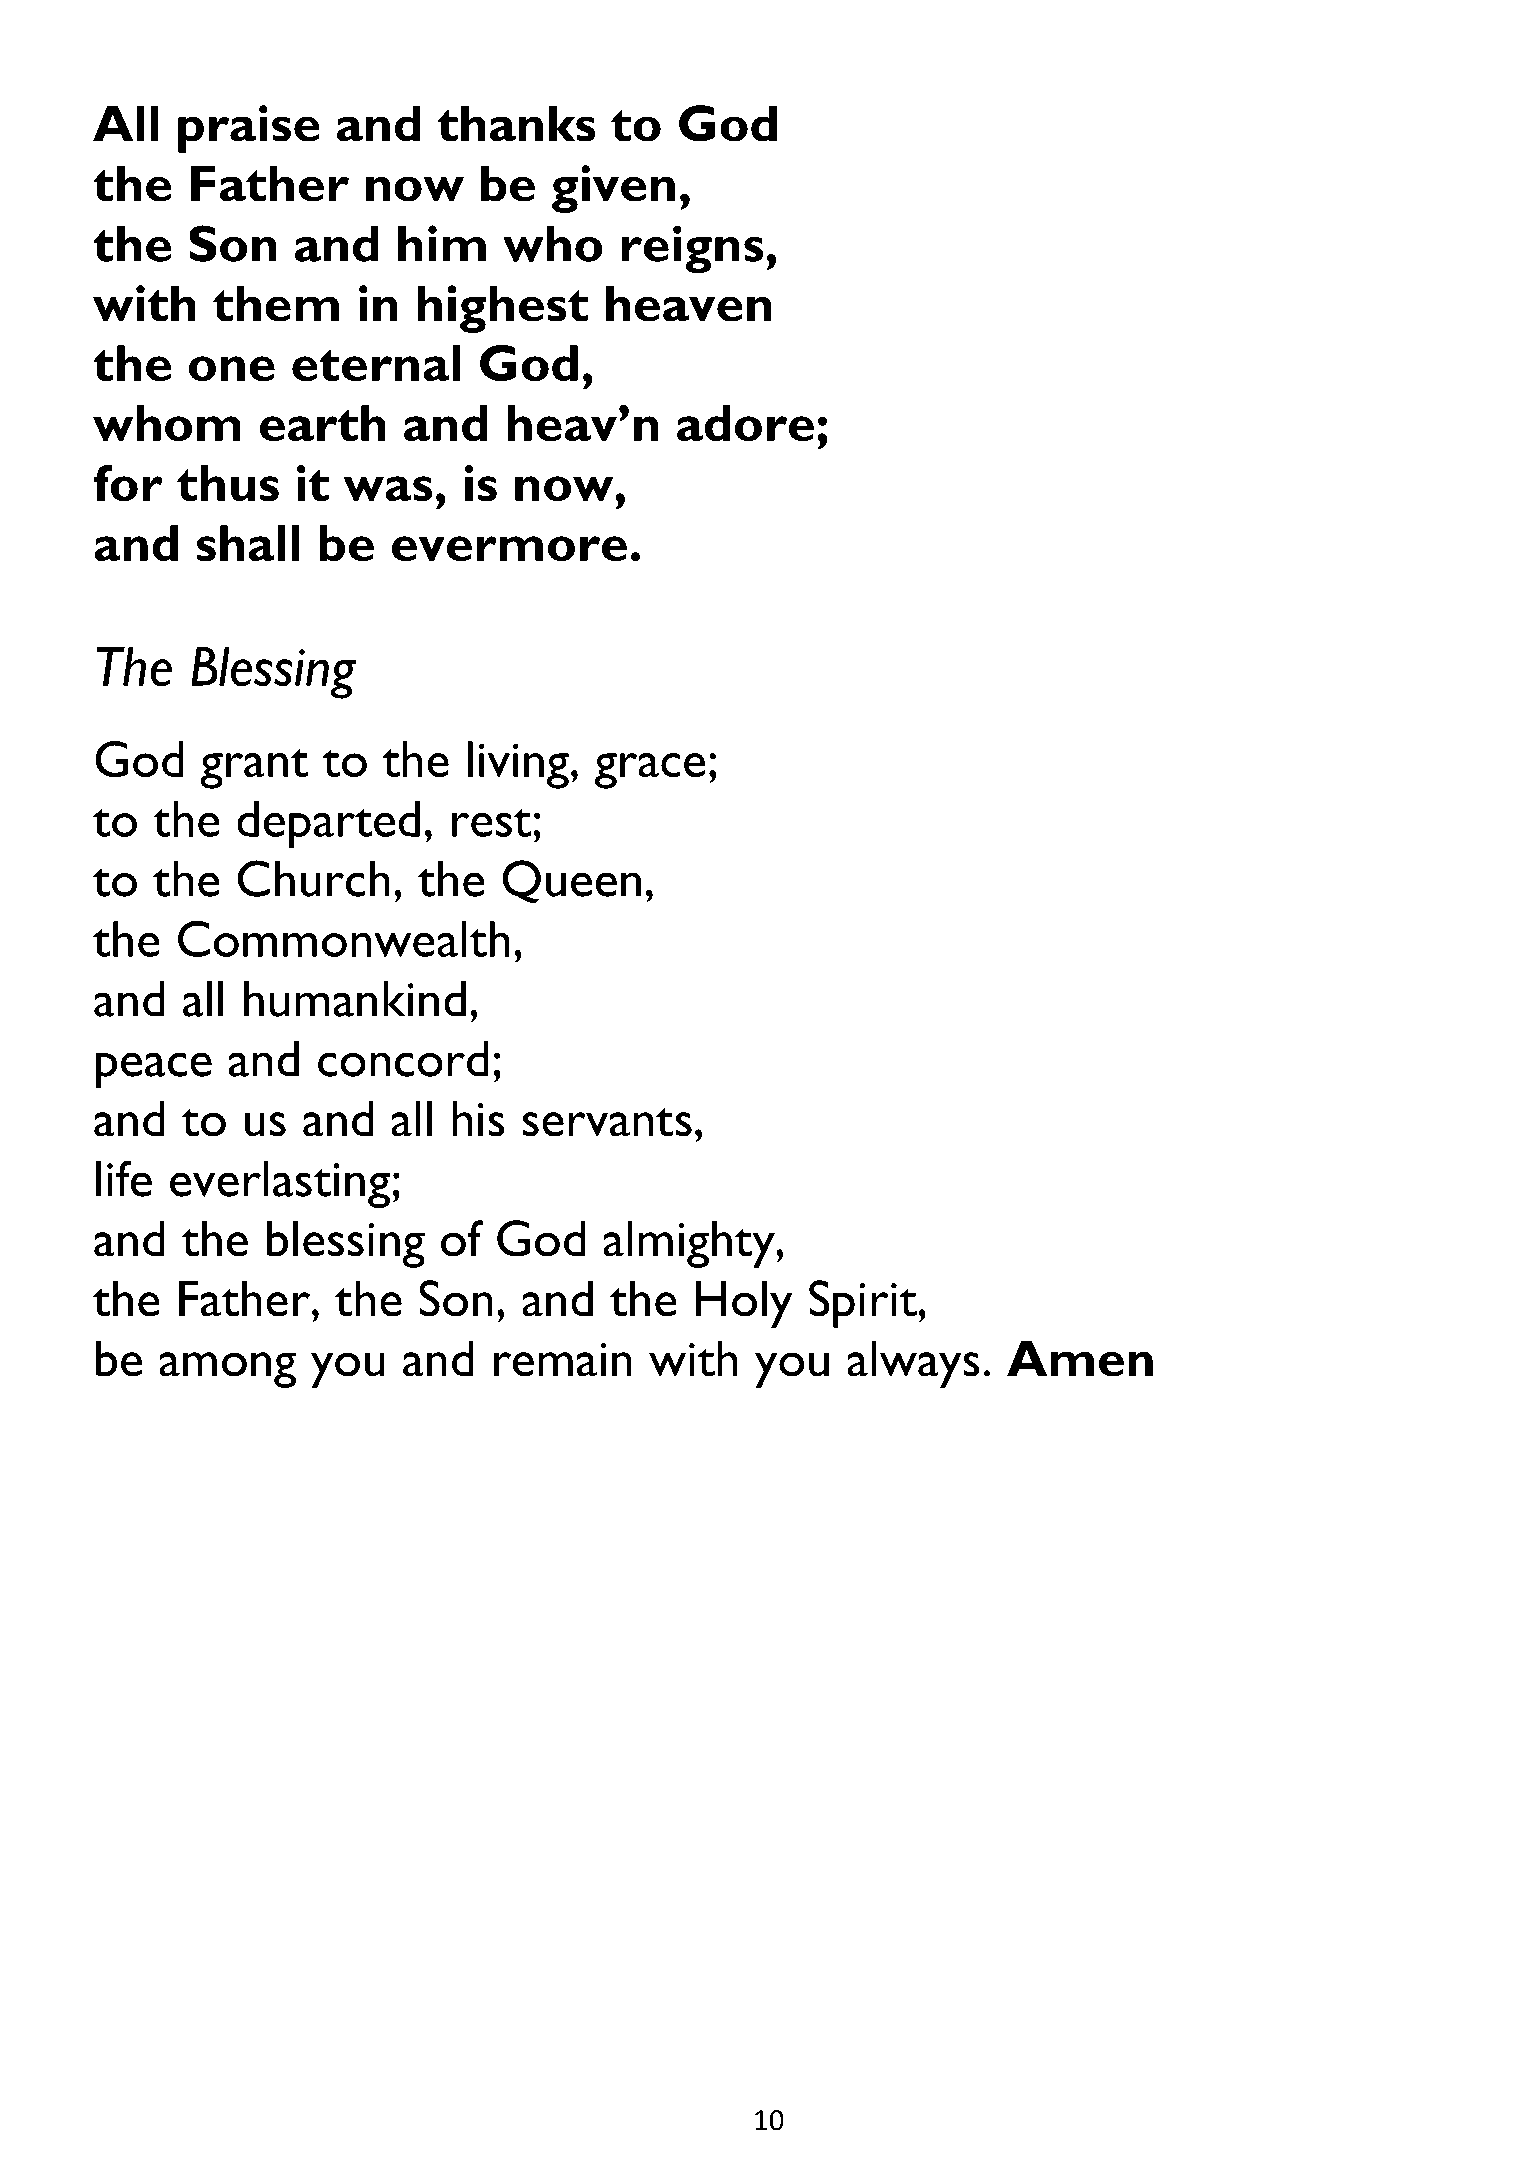  I want to click on grace, so click(650, 771).
